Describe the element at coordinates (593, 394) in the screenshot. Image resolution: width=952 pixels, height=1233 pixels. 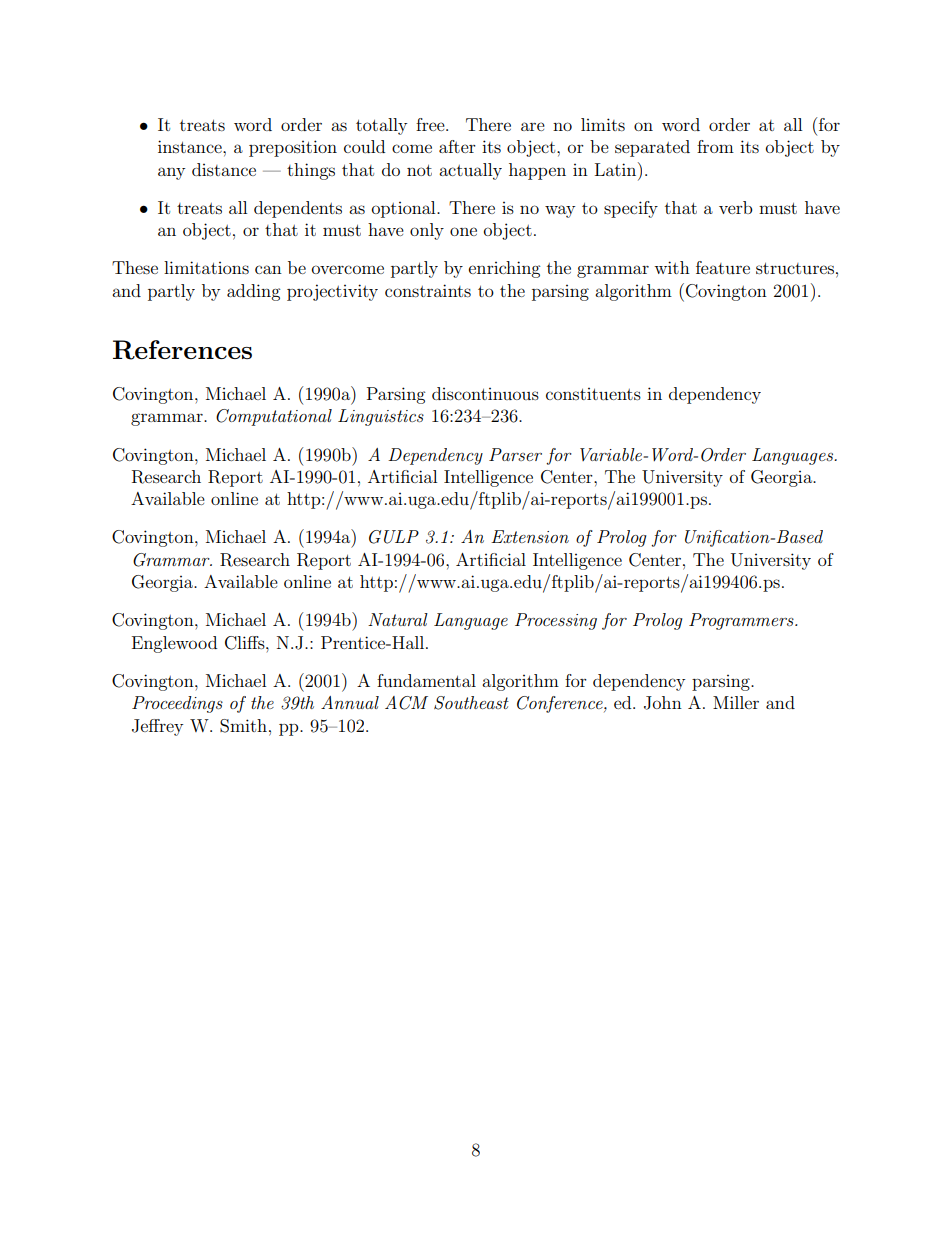
I see `constituents` at that location.
